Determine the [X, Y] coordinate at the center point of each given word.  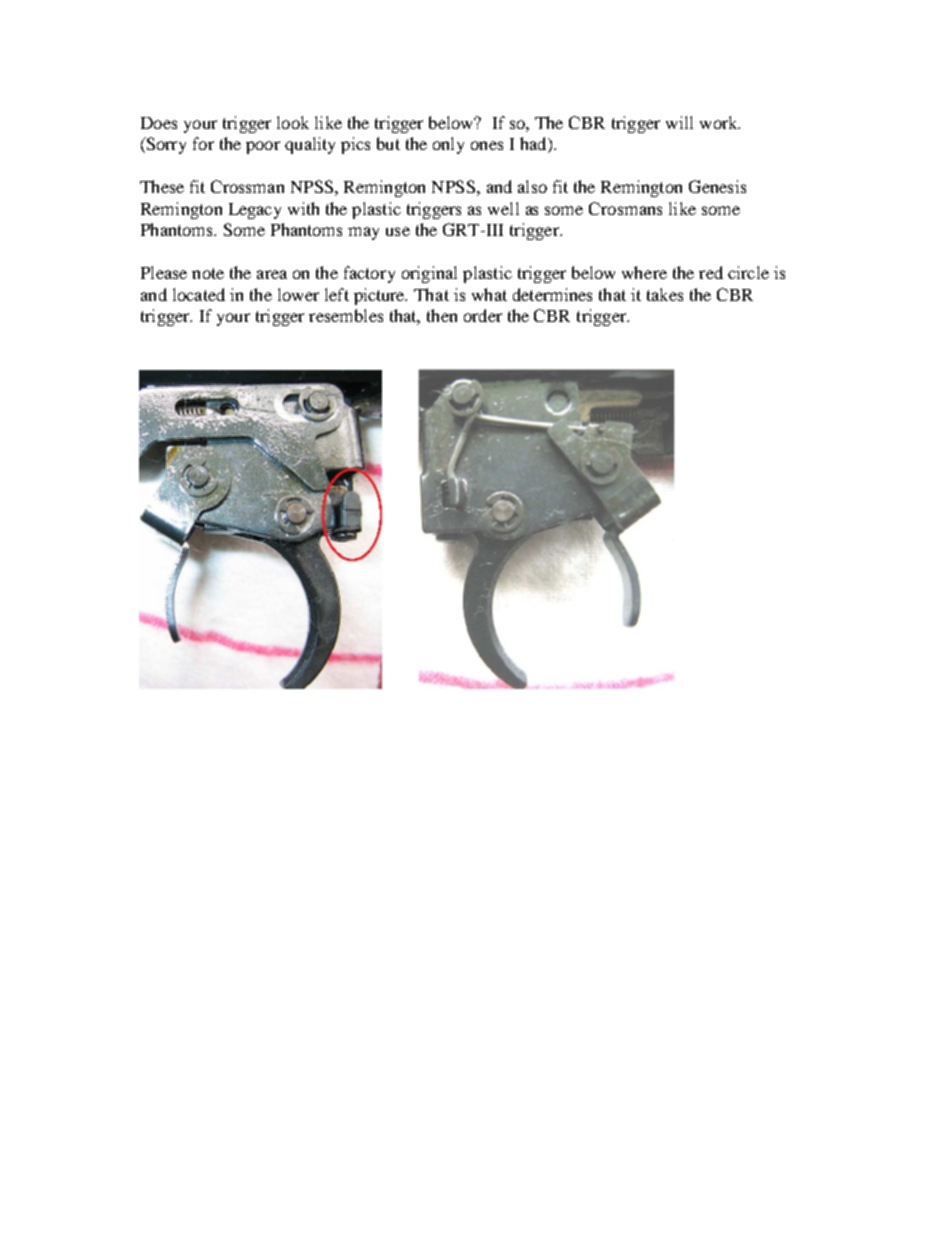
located [199, 294]
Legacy [255, 211]
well [503, 208]
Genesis [717, 186]
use [398, 231]
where [644, 272]
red [711, 272]
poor [263, 147]
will [679, 122]
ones [487, 145]
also [532, 186]
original [429, 274]
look [293, 122]
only [448, 145]
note [208, 273]
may [363, 233]
